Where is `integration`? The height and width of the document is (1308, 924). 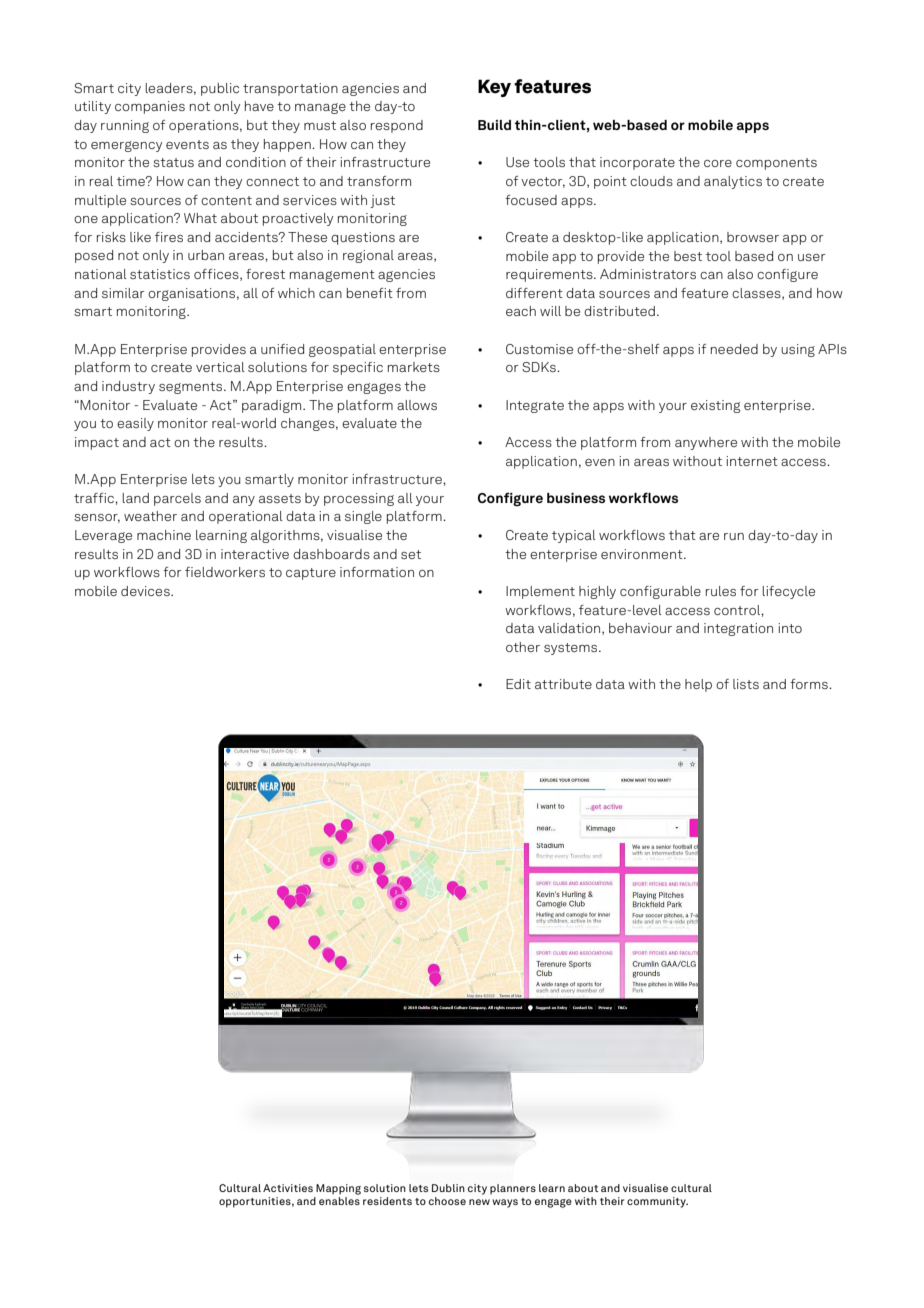 integration is located at coordinates (738, 629).
